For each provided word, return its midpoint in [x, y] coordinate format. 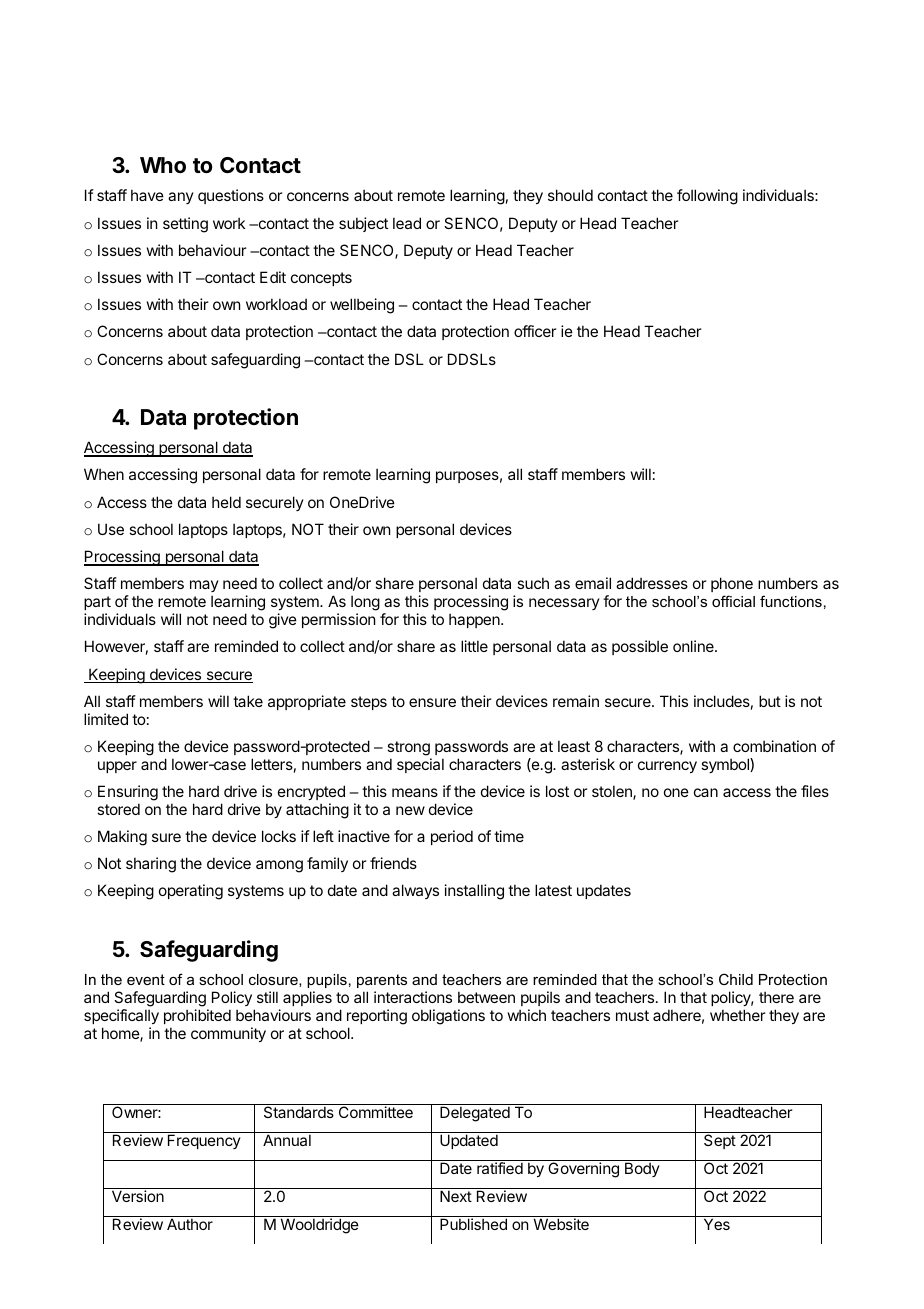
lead [407, 223]
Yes [717, 1224]
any [181, 198]
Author [190, 1224]
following [707, 197]
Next [456, 1196]
